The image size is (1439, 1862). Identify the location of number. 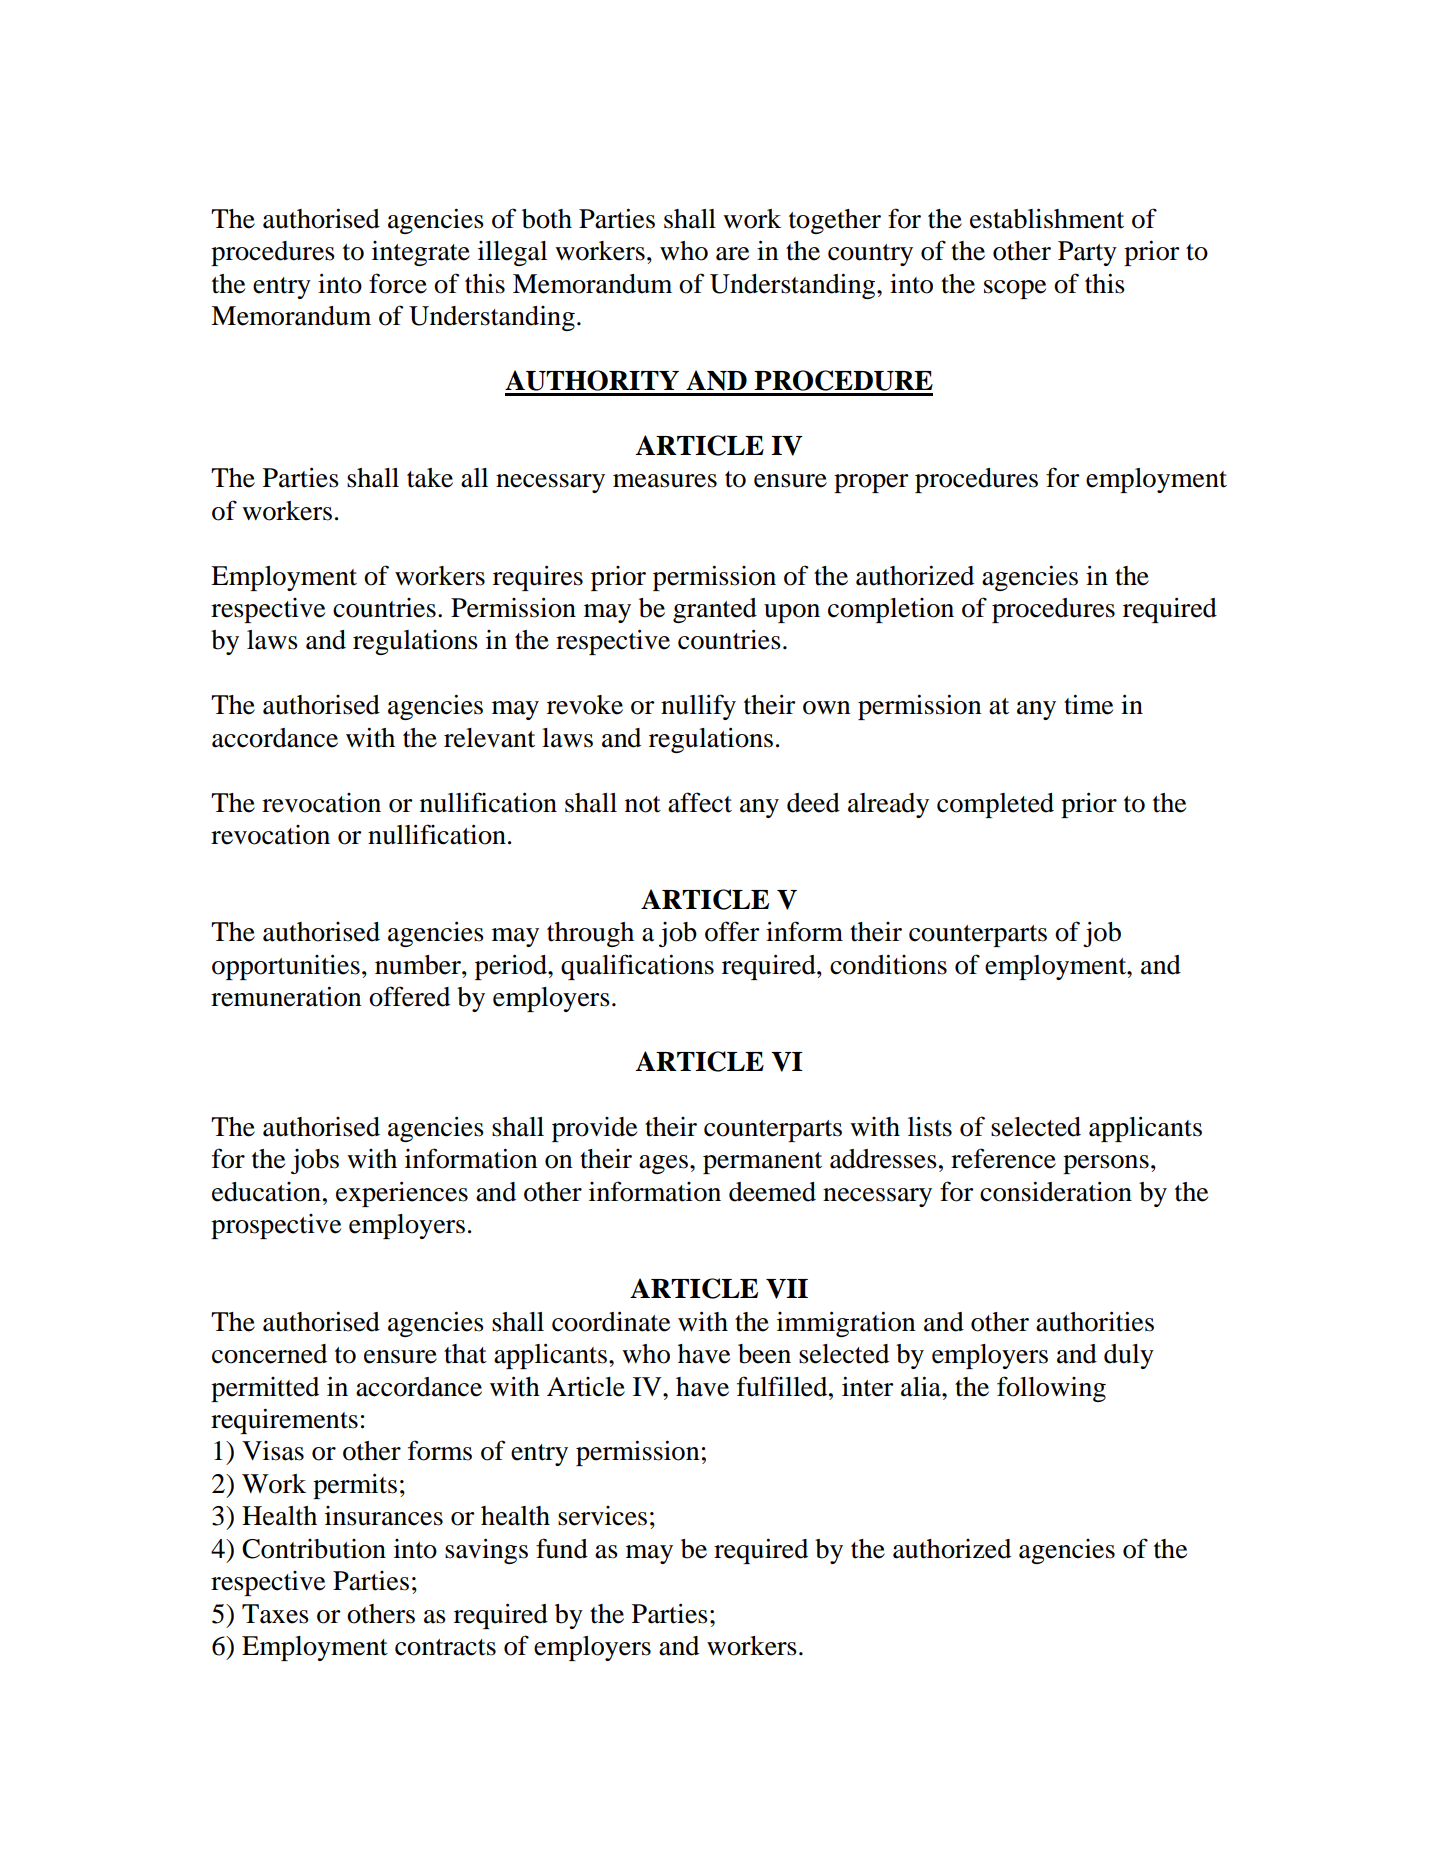
(419, 965).
